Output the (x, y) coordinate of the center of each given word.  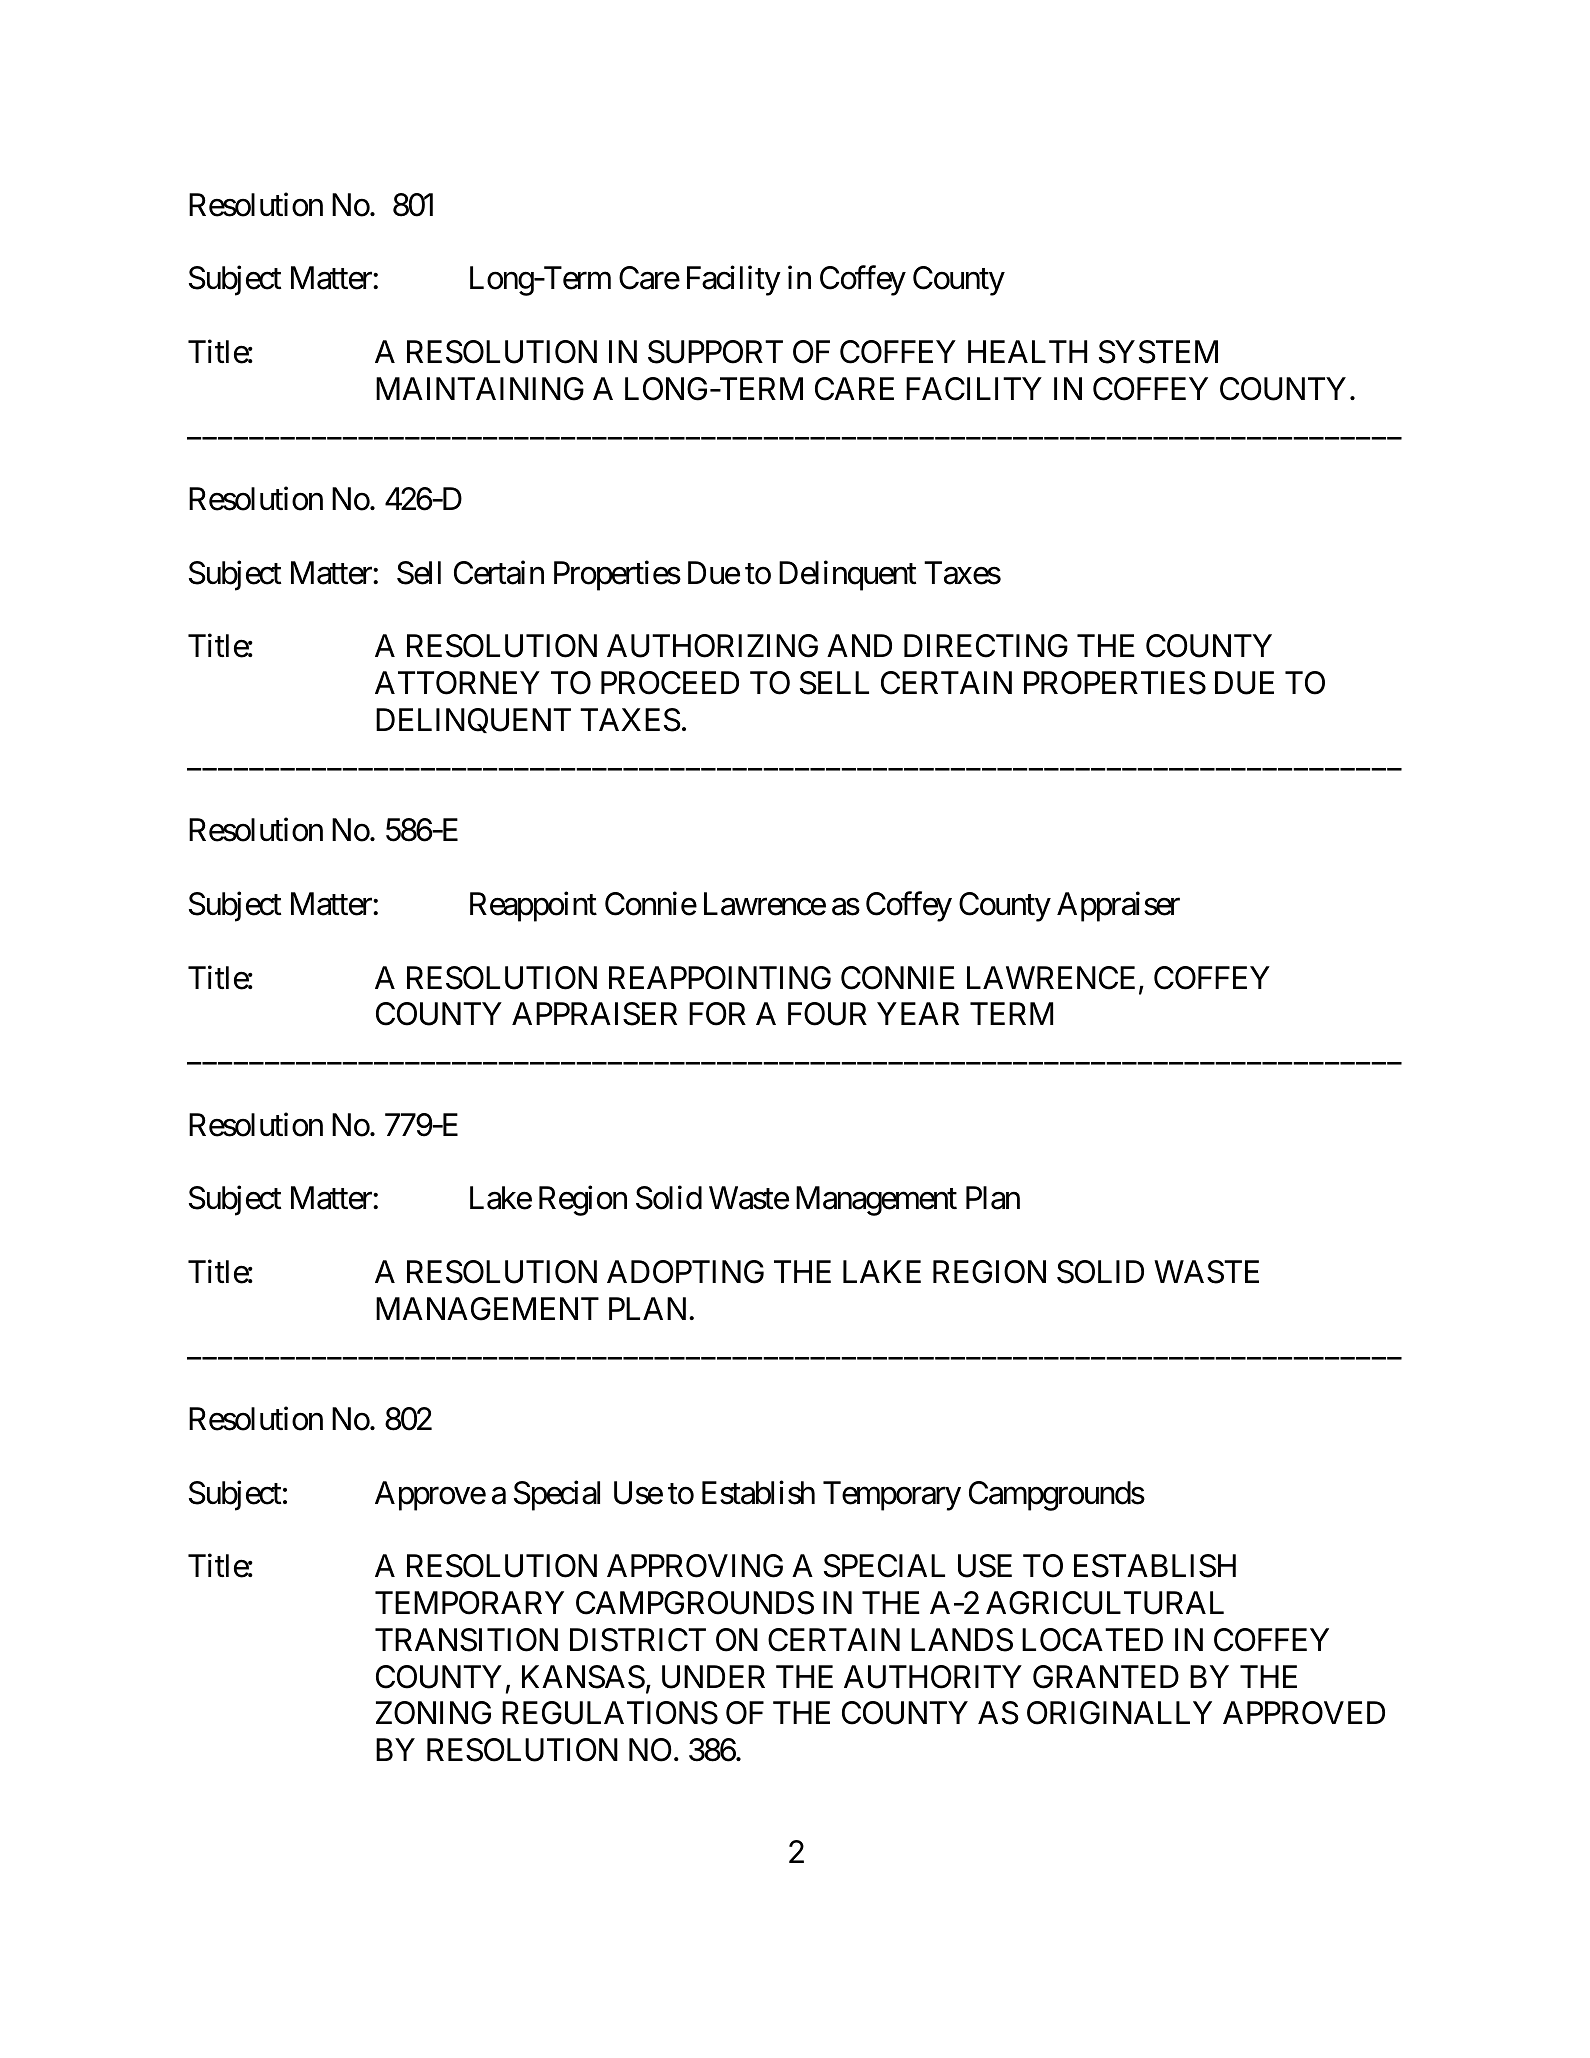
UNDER (713, 1677)
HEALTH (1027, 351)
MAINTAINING (480, 389)
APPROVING (695, 1566)
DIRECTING (986, 646)
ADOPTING (685, 1272)
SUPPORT (715, 352)
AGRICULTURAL (1105, 1603)
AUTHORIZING (712, 646)
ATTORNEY (457, 683)
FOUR (827, 1014)
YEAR (918, 1013)
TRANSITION (466, 1640)
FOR (717, 1014)
